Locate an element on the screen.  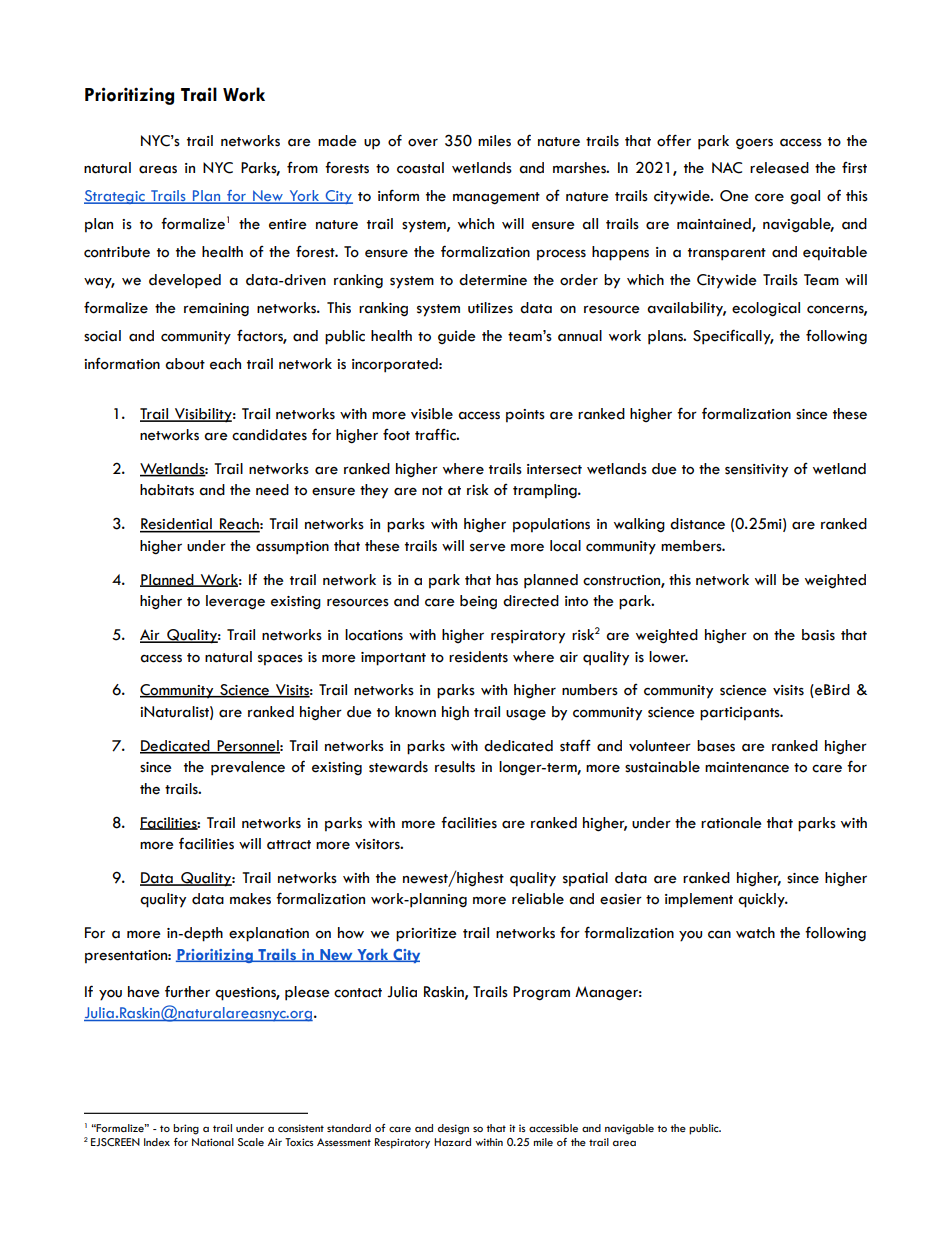
bring is located at coordinates (186, 1129).
